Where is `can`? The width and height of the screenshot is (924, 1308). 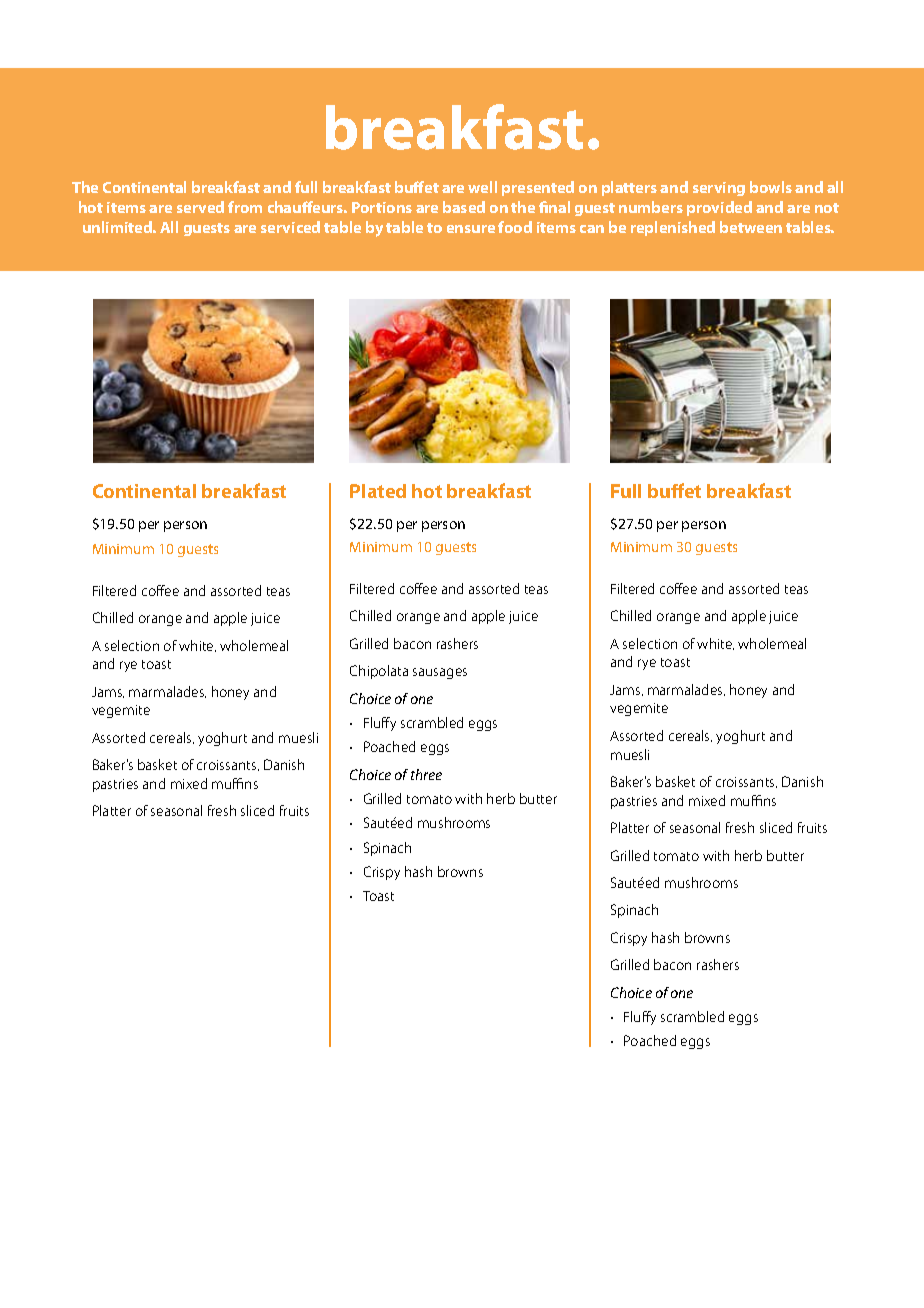
can is located at coordinates (592, 229).
